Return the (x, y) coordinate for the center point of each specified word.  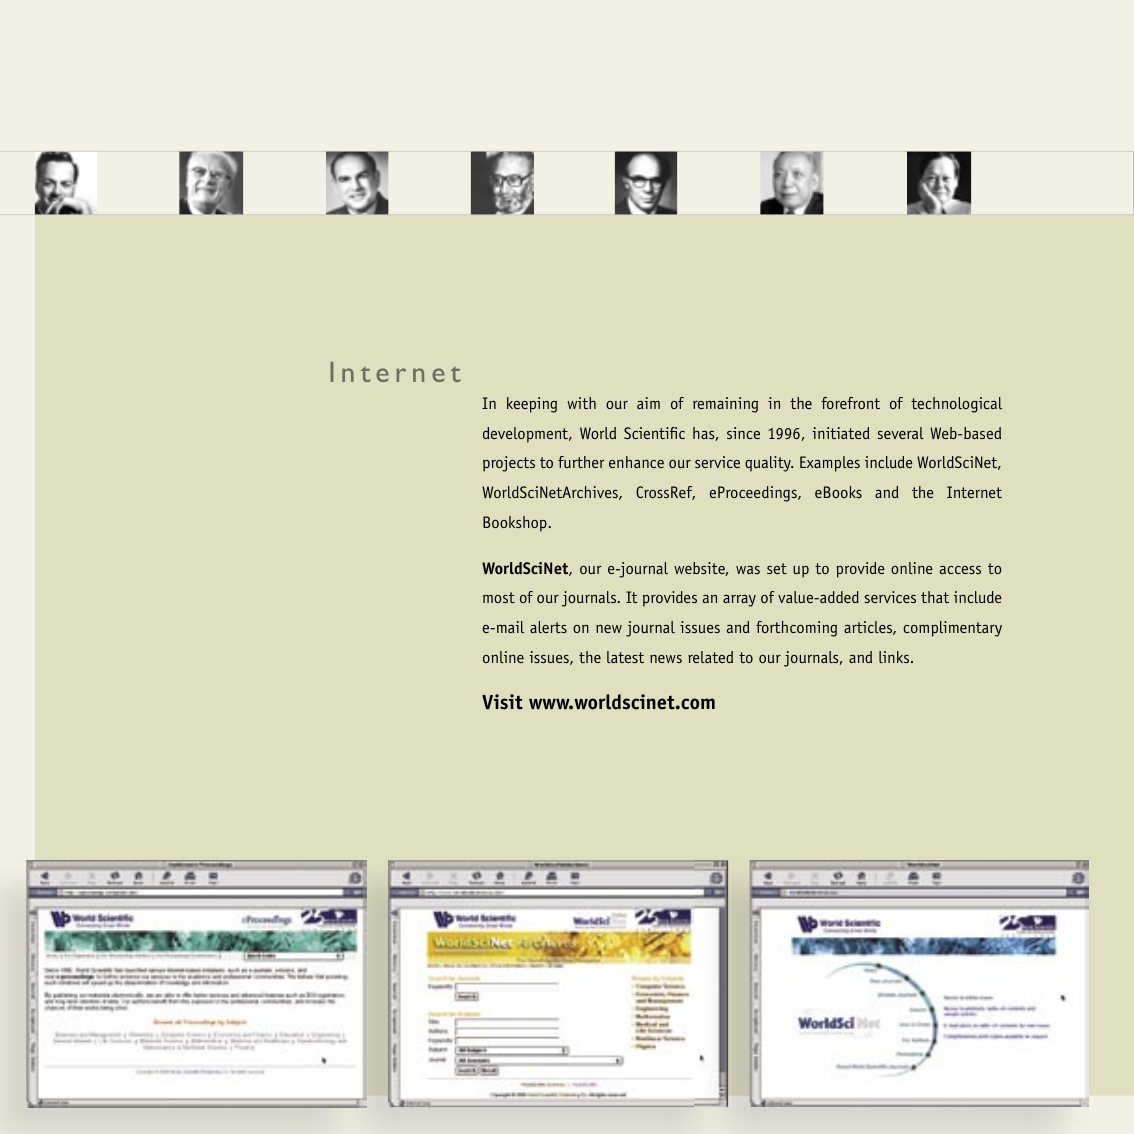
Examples (830, 464)
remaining (725, 405)
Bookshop (516, 524)
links (895, 657)
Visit (502, 702)
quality (769, 464)
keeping (532, 405)
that (935, 597)
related (710, 657)
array (739, 601)
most (499, 597)
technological (956, 405)
